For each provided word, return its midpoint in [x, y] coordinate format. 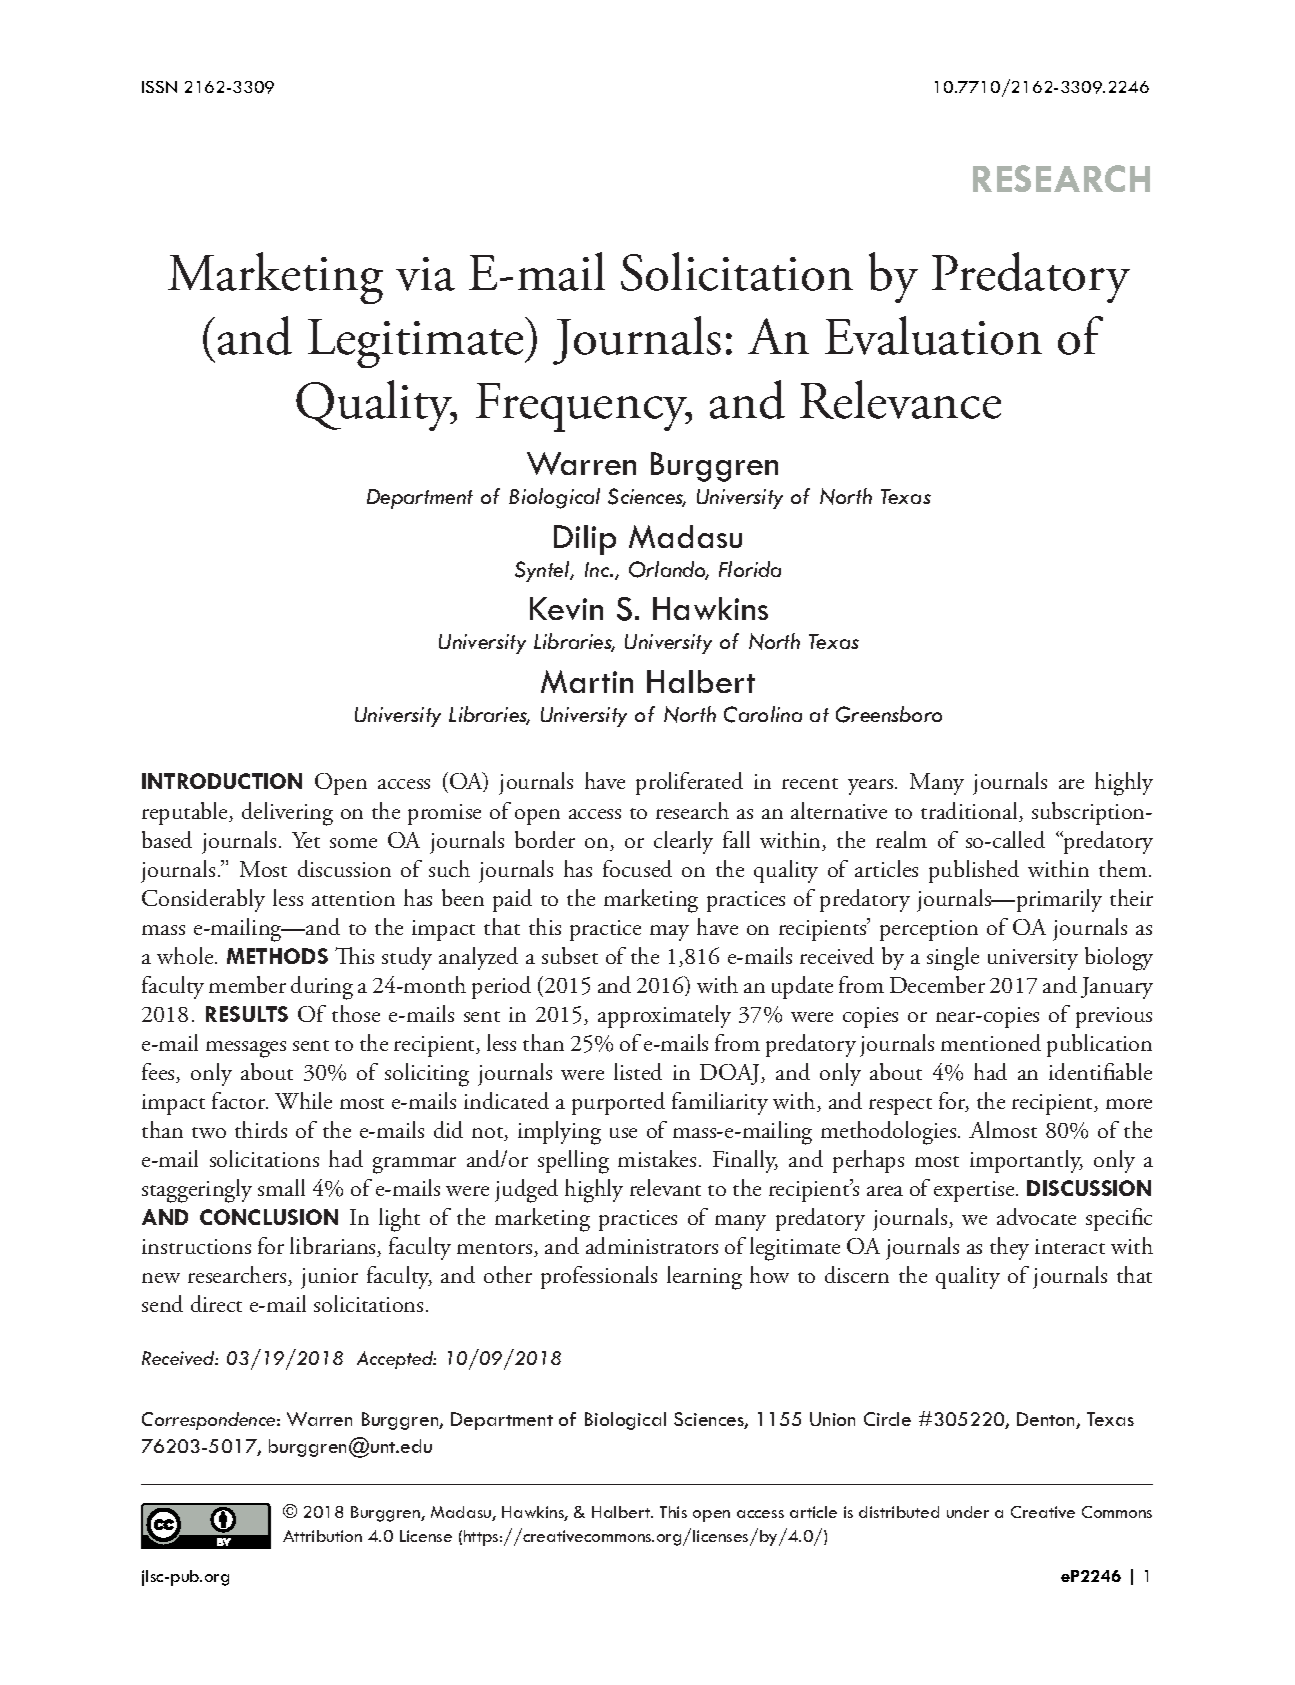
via [425, 274]
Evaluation [933, 335]
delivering [287, 814]
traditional [970, 812]
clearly [683, 842]
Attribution [322, 1536]
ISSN [159, 87]
